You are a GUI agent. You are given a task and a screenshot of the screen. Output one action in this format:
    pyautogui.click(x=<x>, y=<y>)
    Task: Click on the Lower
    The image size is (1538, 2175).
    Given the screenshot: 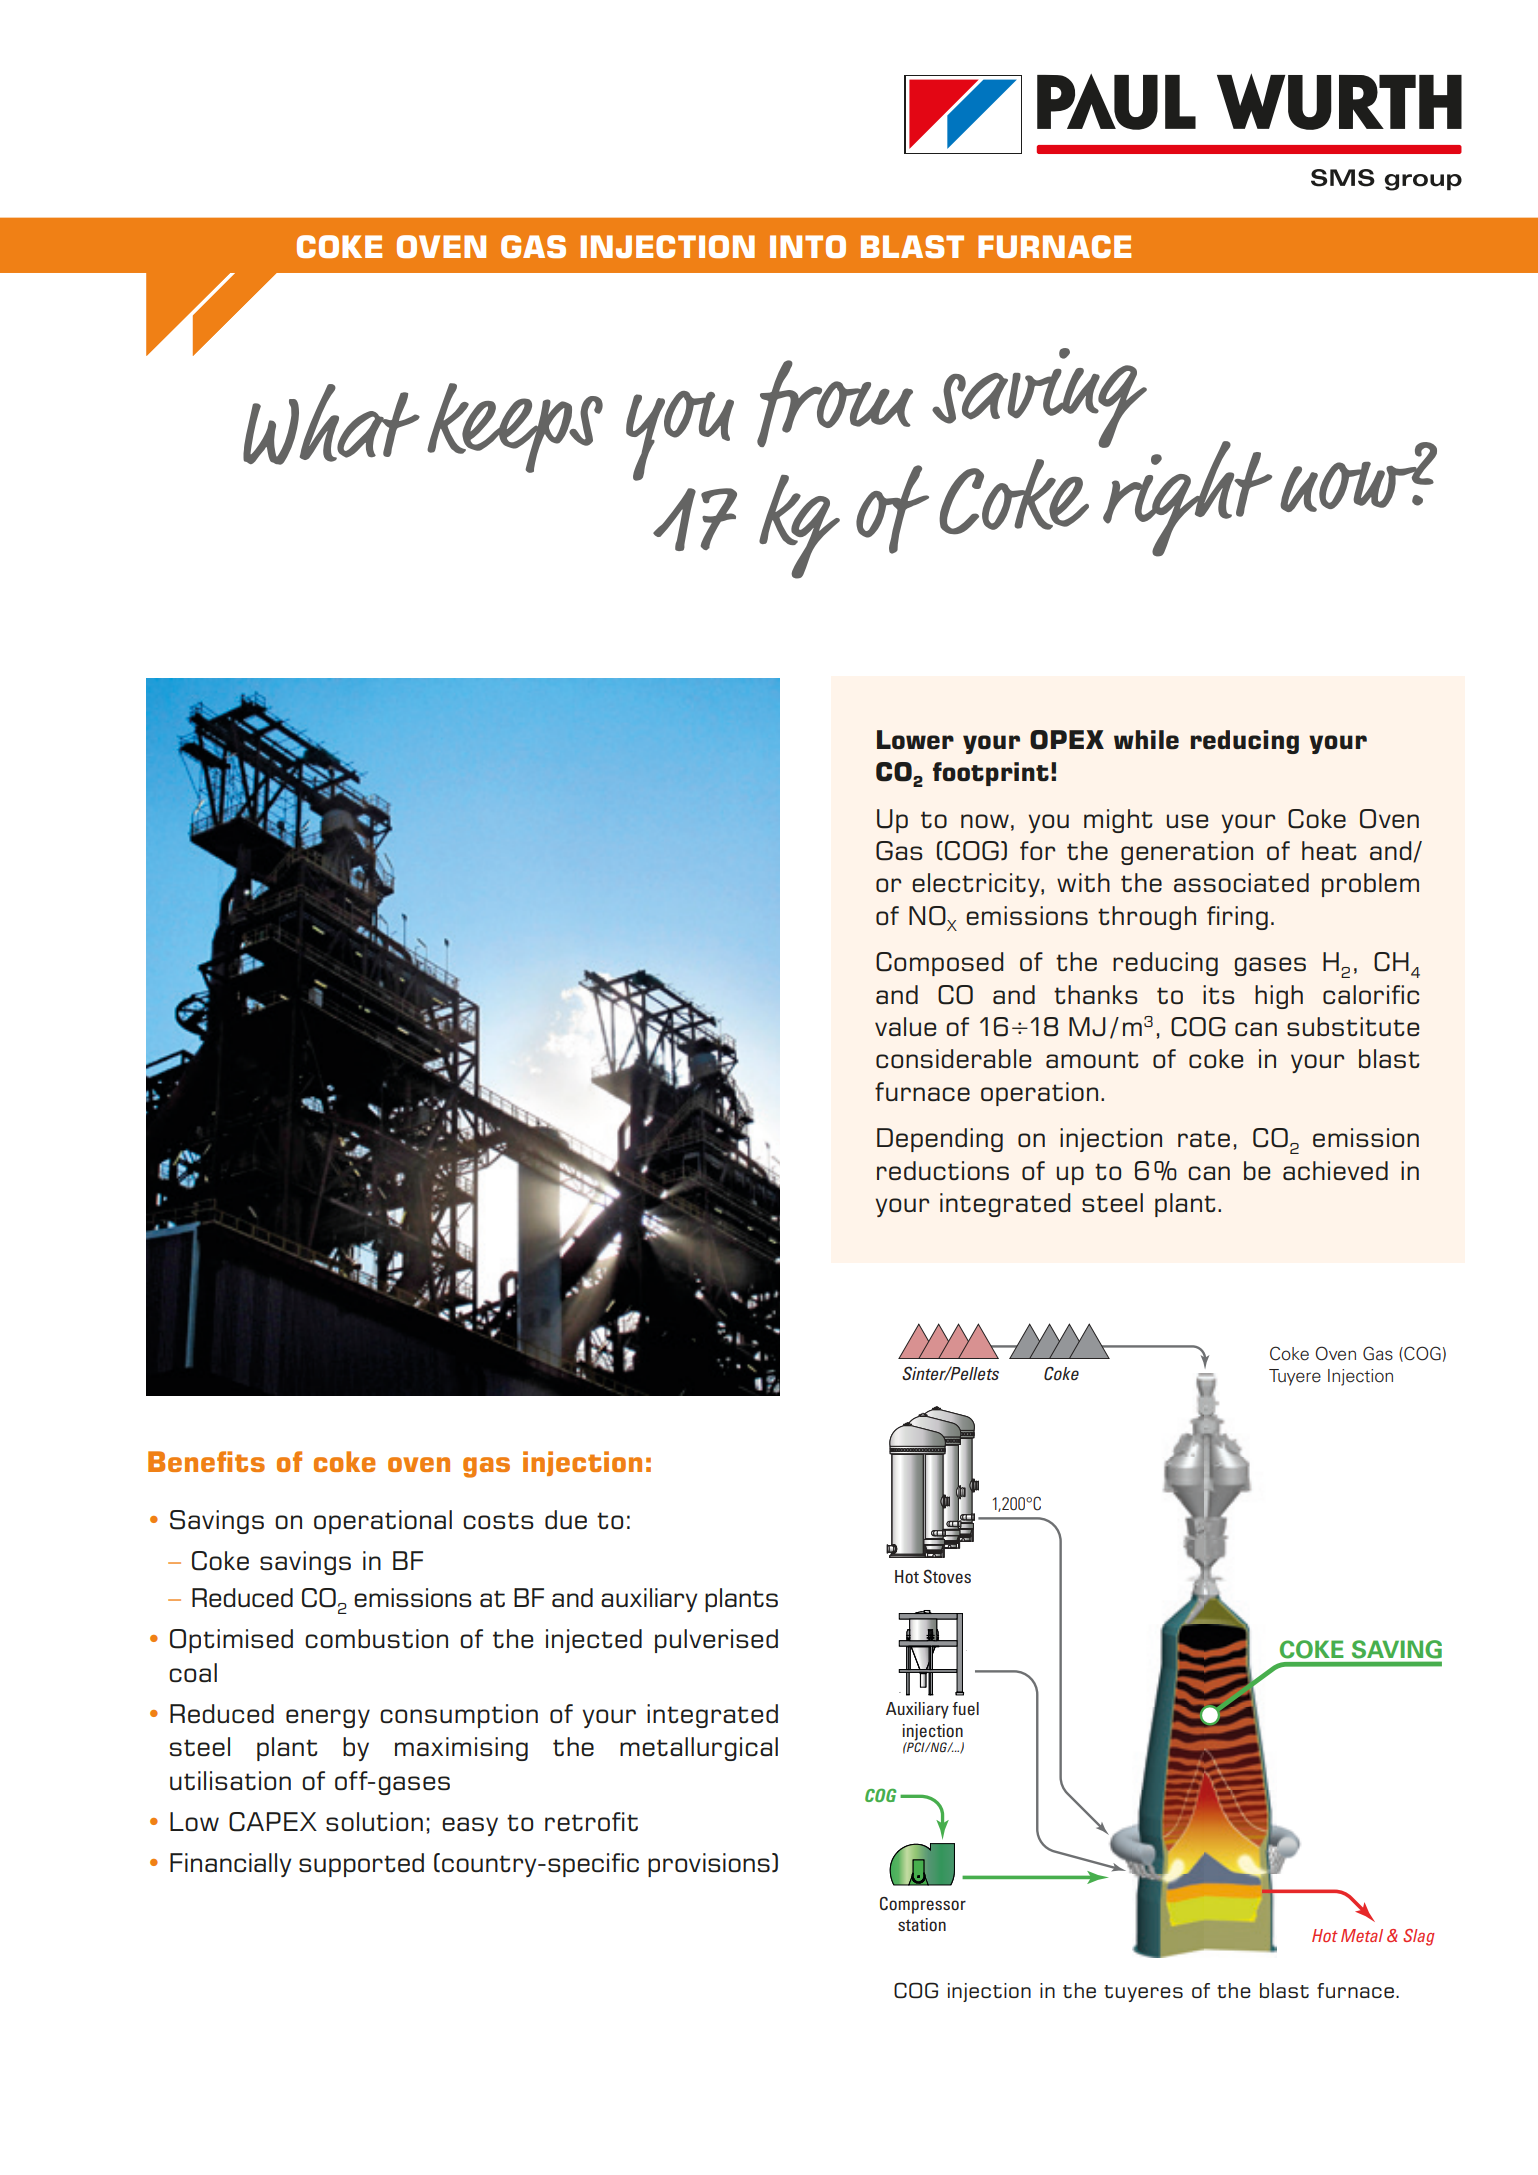 What is the action you would take?
    pyautogui.click(x=915, y=739)
